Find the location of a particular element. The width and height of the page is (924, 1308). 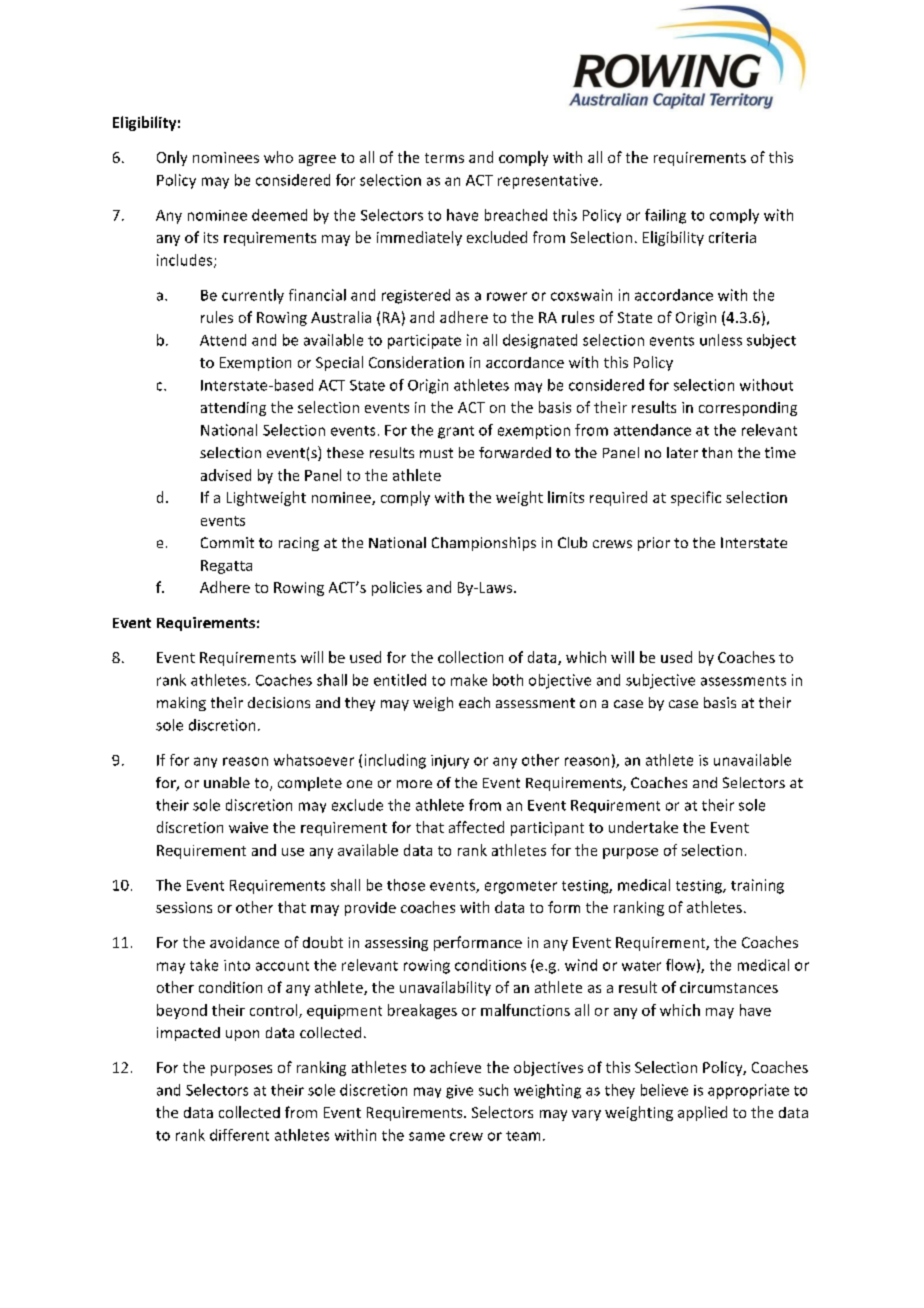

corresponding is located at coordinates (748, 409).
